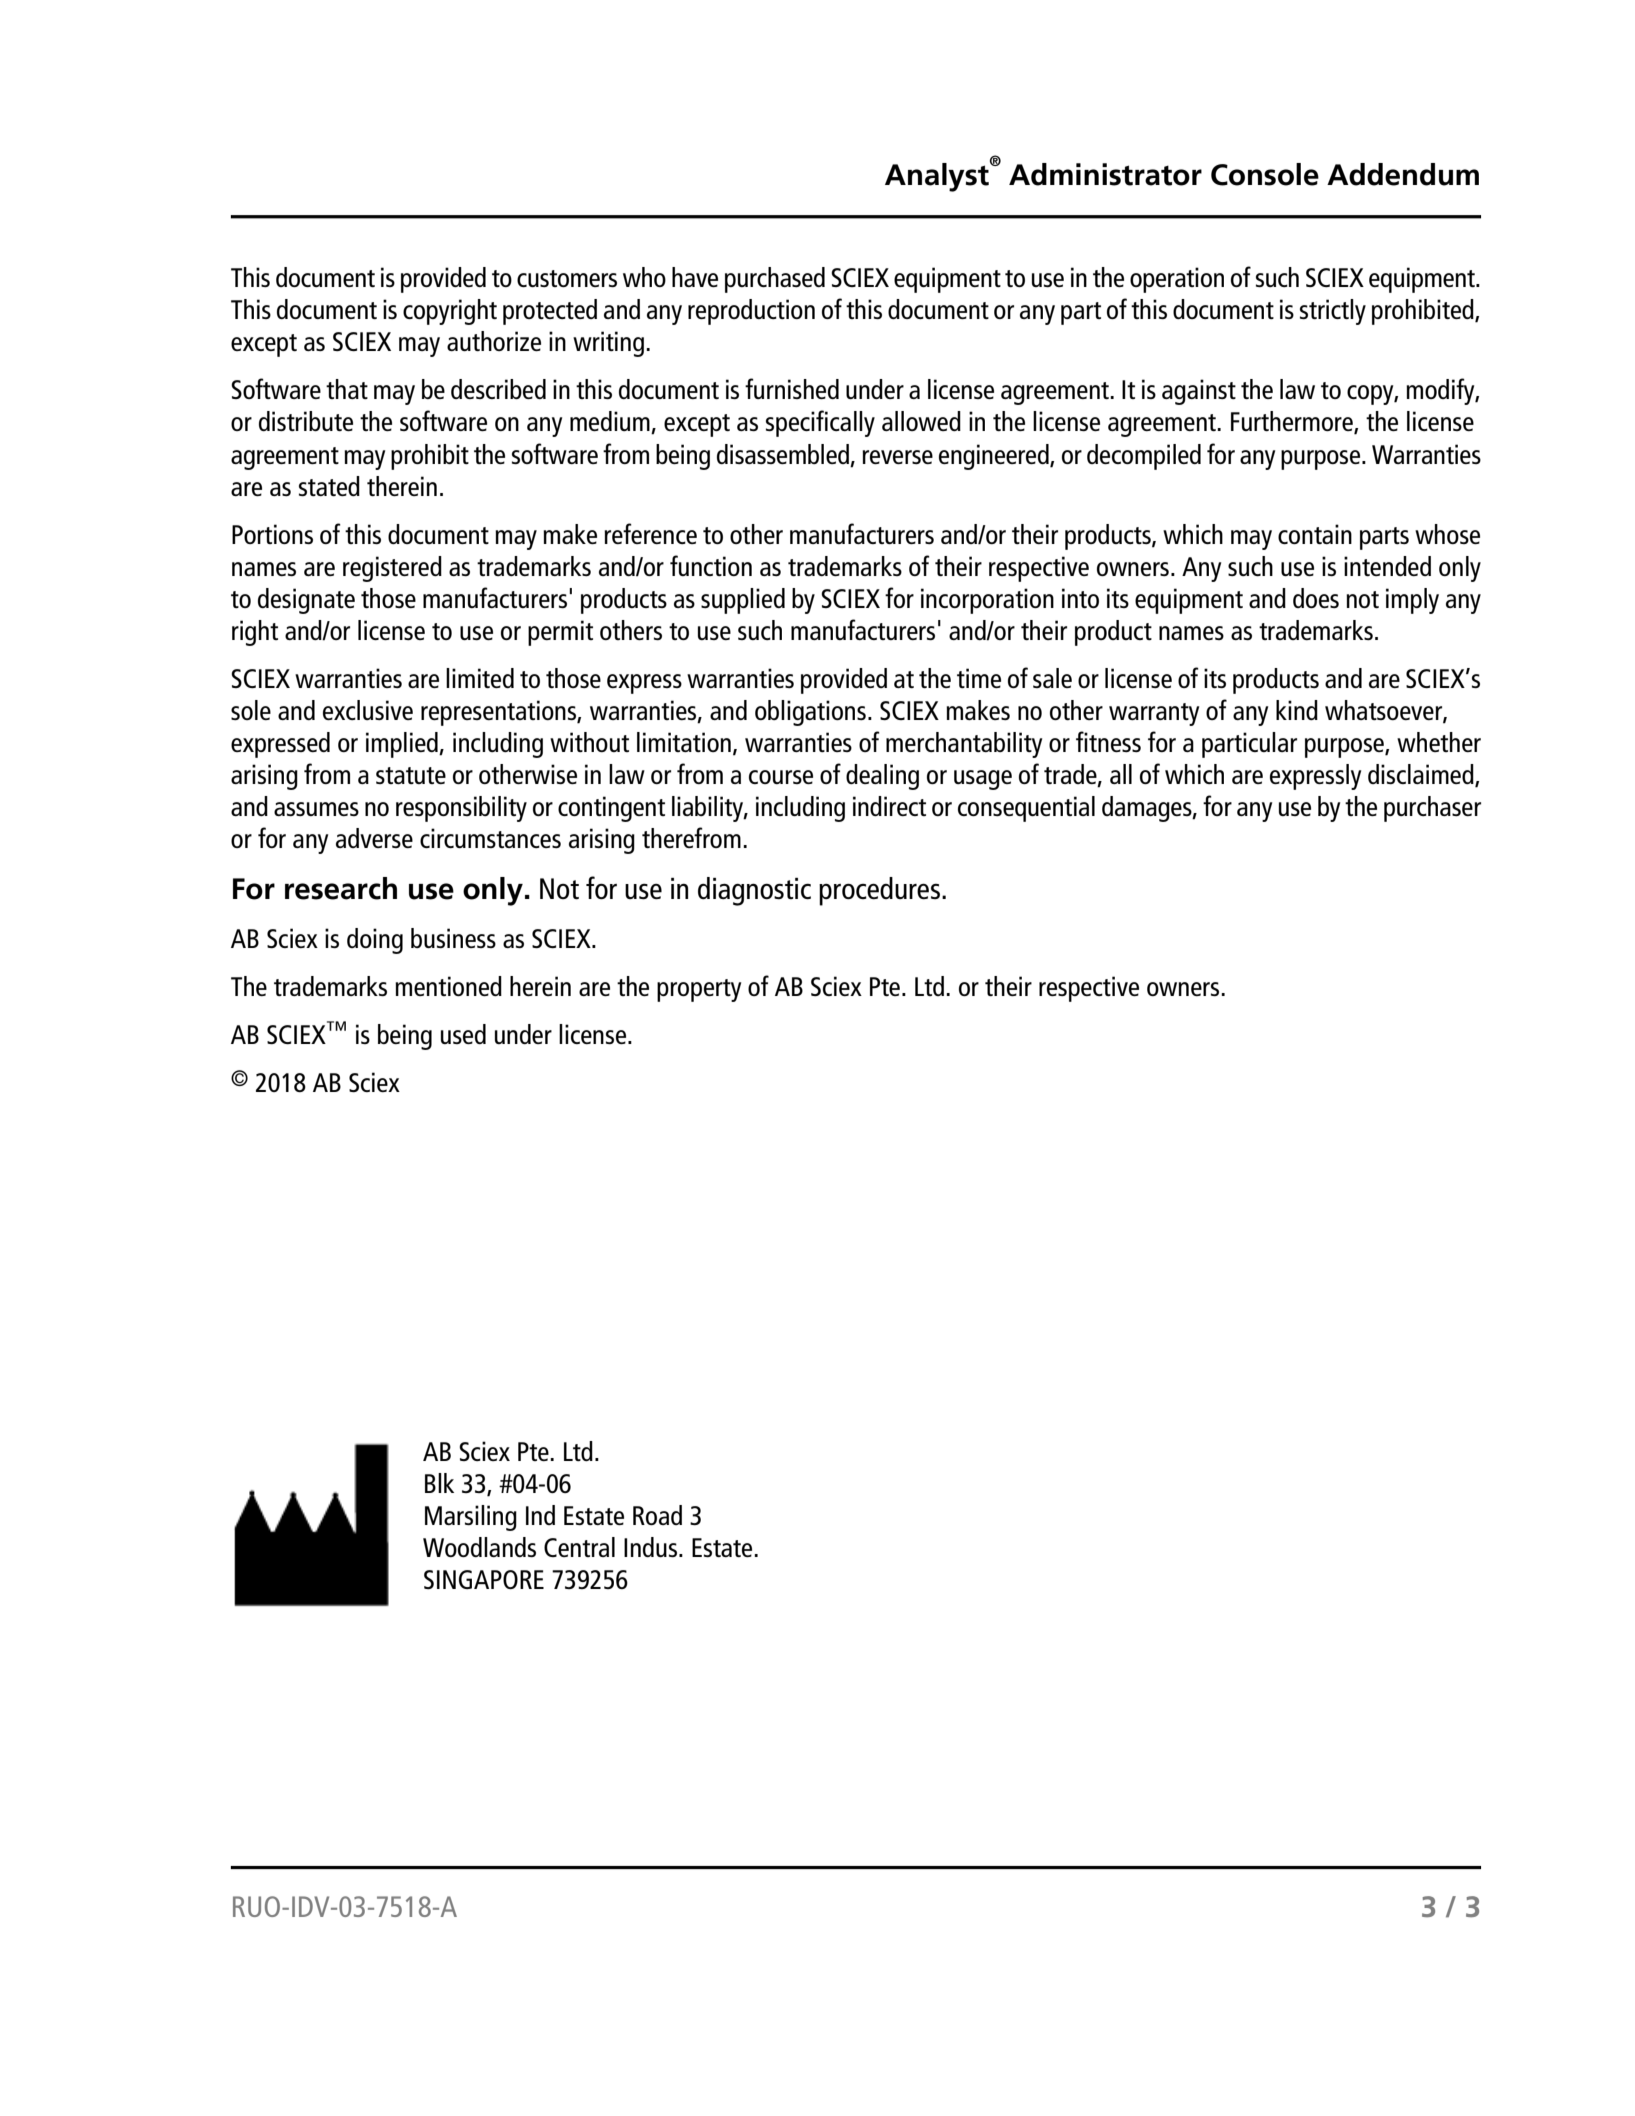 This screenshot has width=1635, height=2116. What do you see at coordinates (810, 713) in the screenshot?
I see `obligations` at bounding box center [810, 713].
